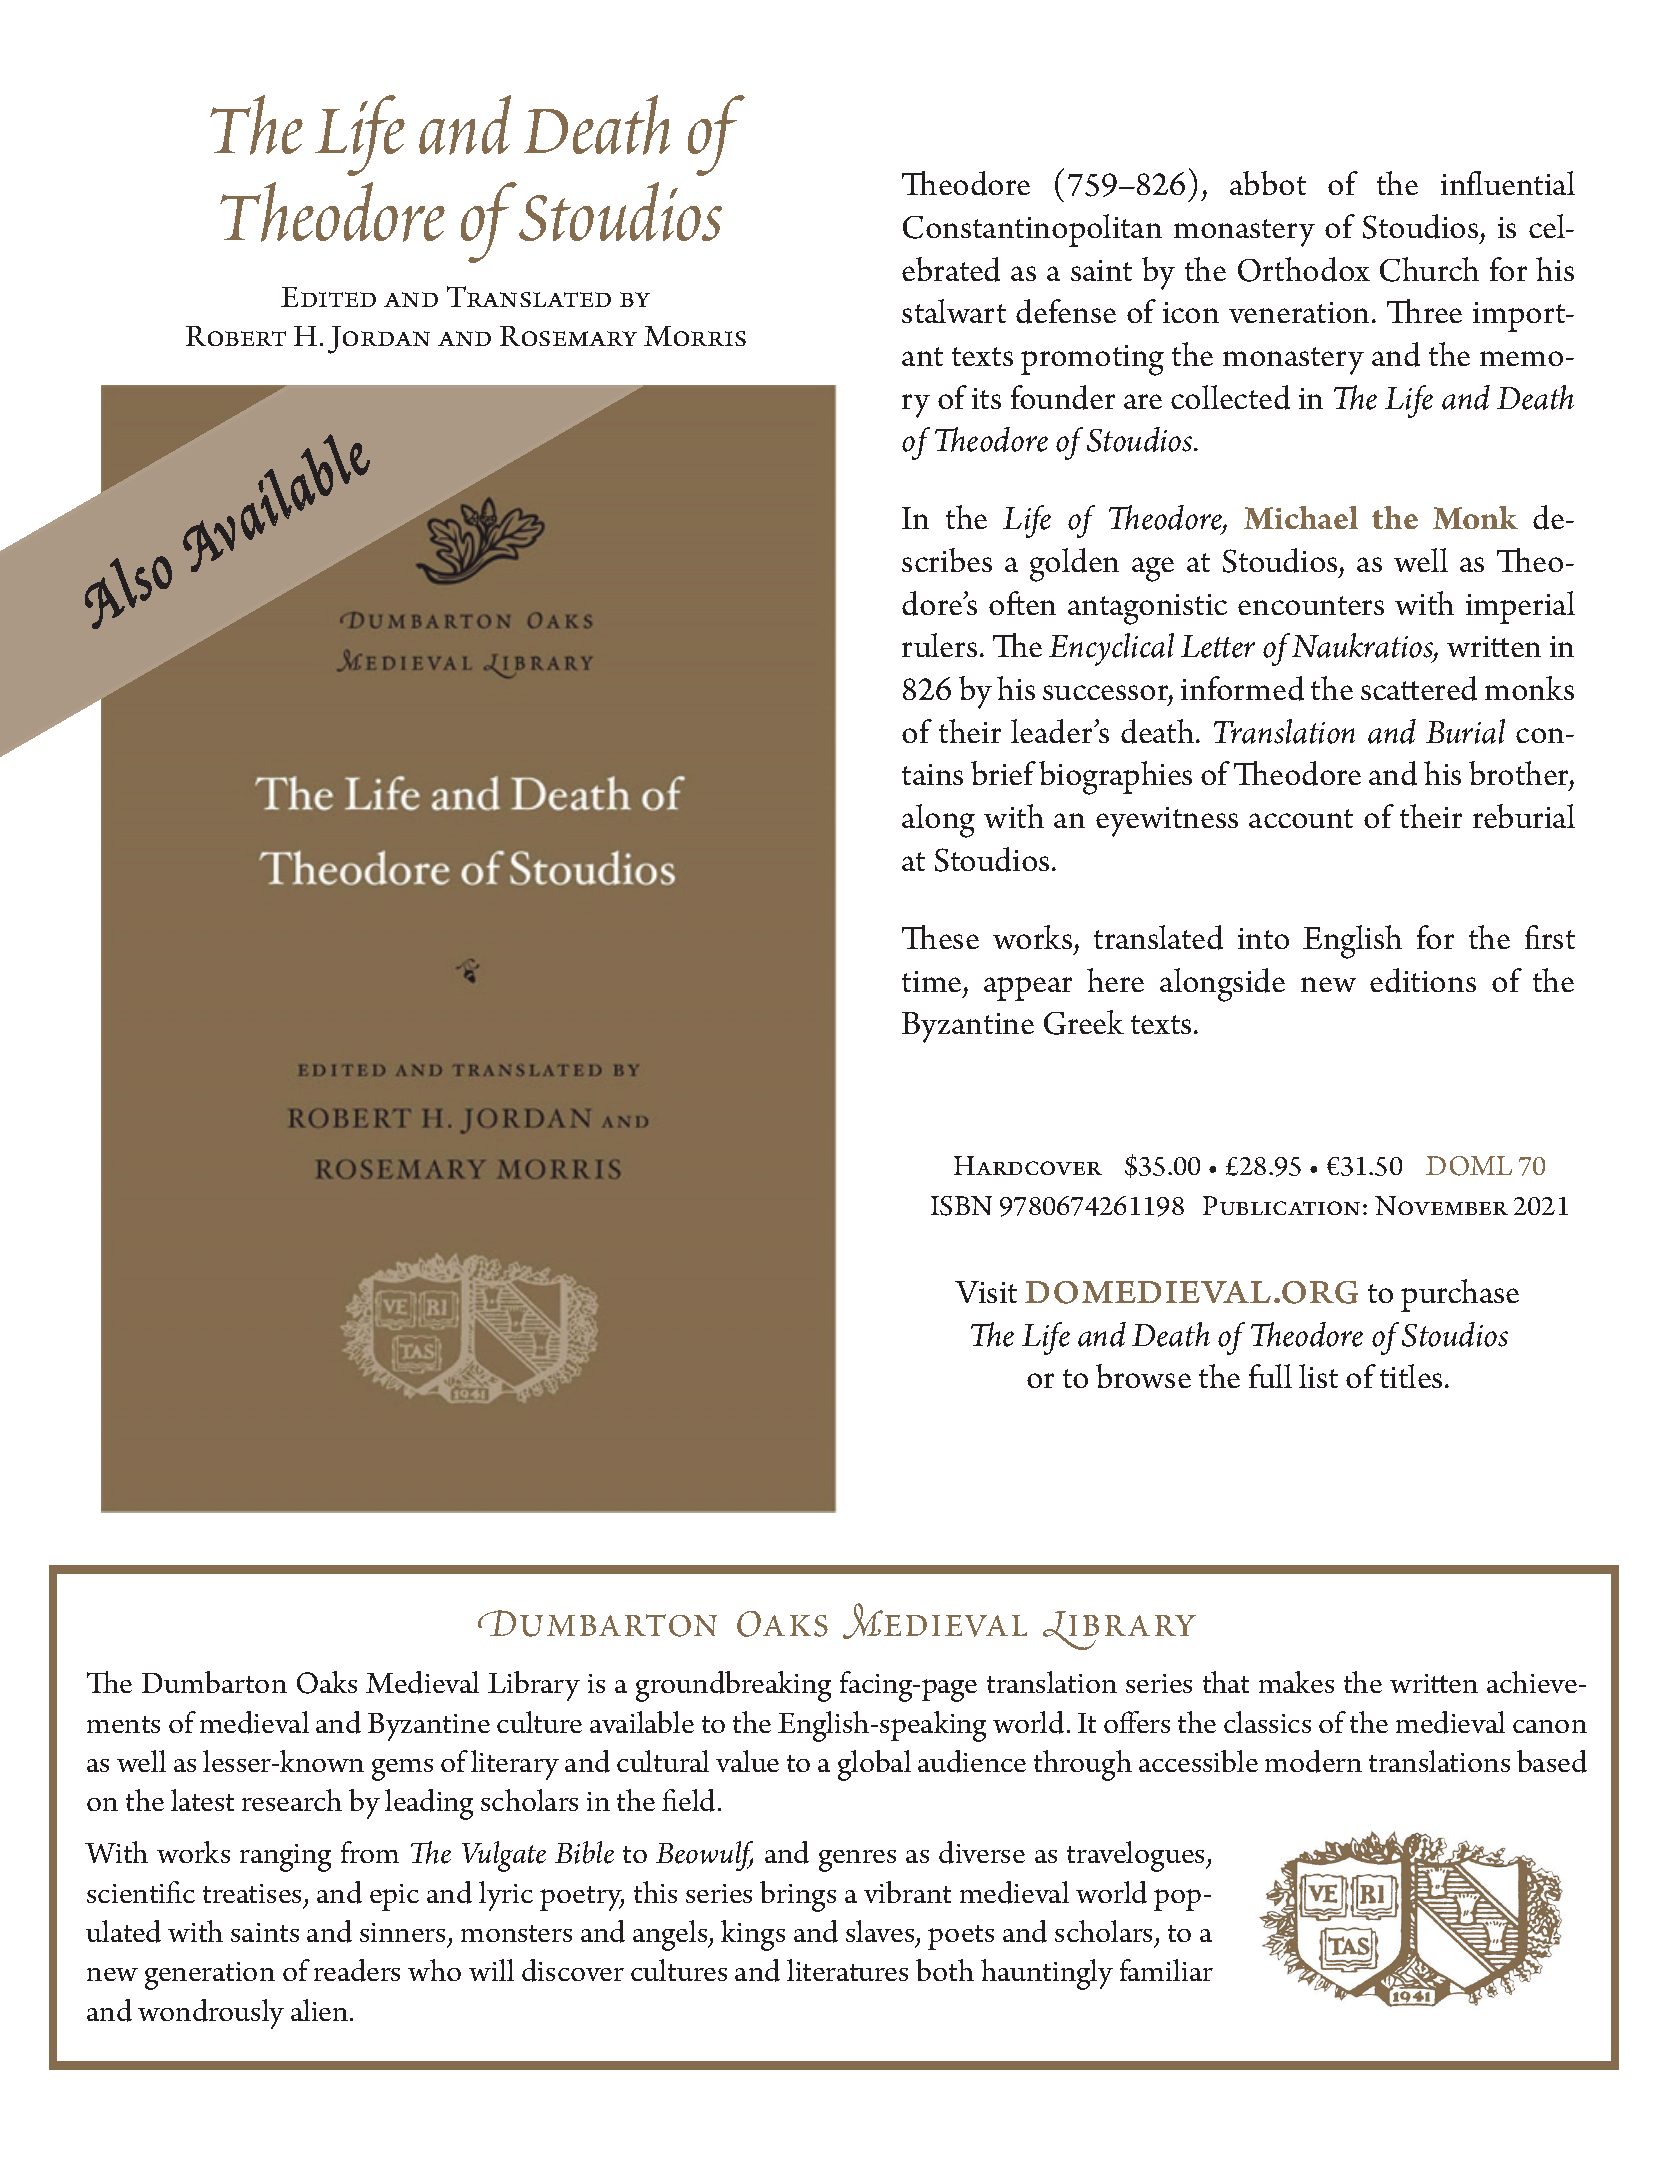 The image size is (1674, 2166). Describe the element at coordinates (1429, 269) in the page. I see `Church` at that location.
